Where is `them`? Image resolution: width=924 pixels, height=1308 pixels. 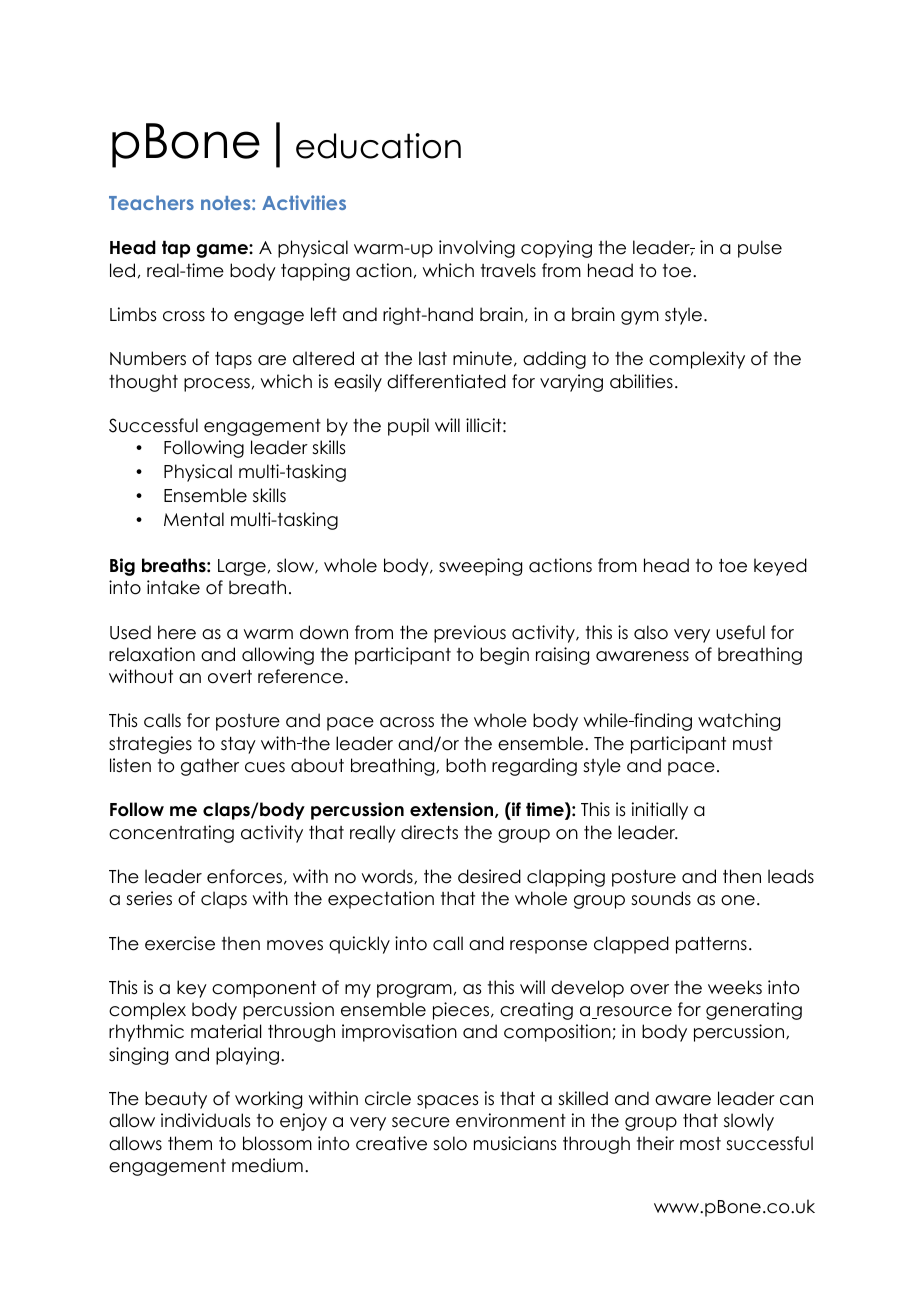 them is located at coordinates (190, 1143).
